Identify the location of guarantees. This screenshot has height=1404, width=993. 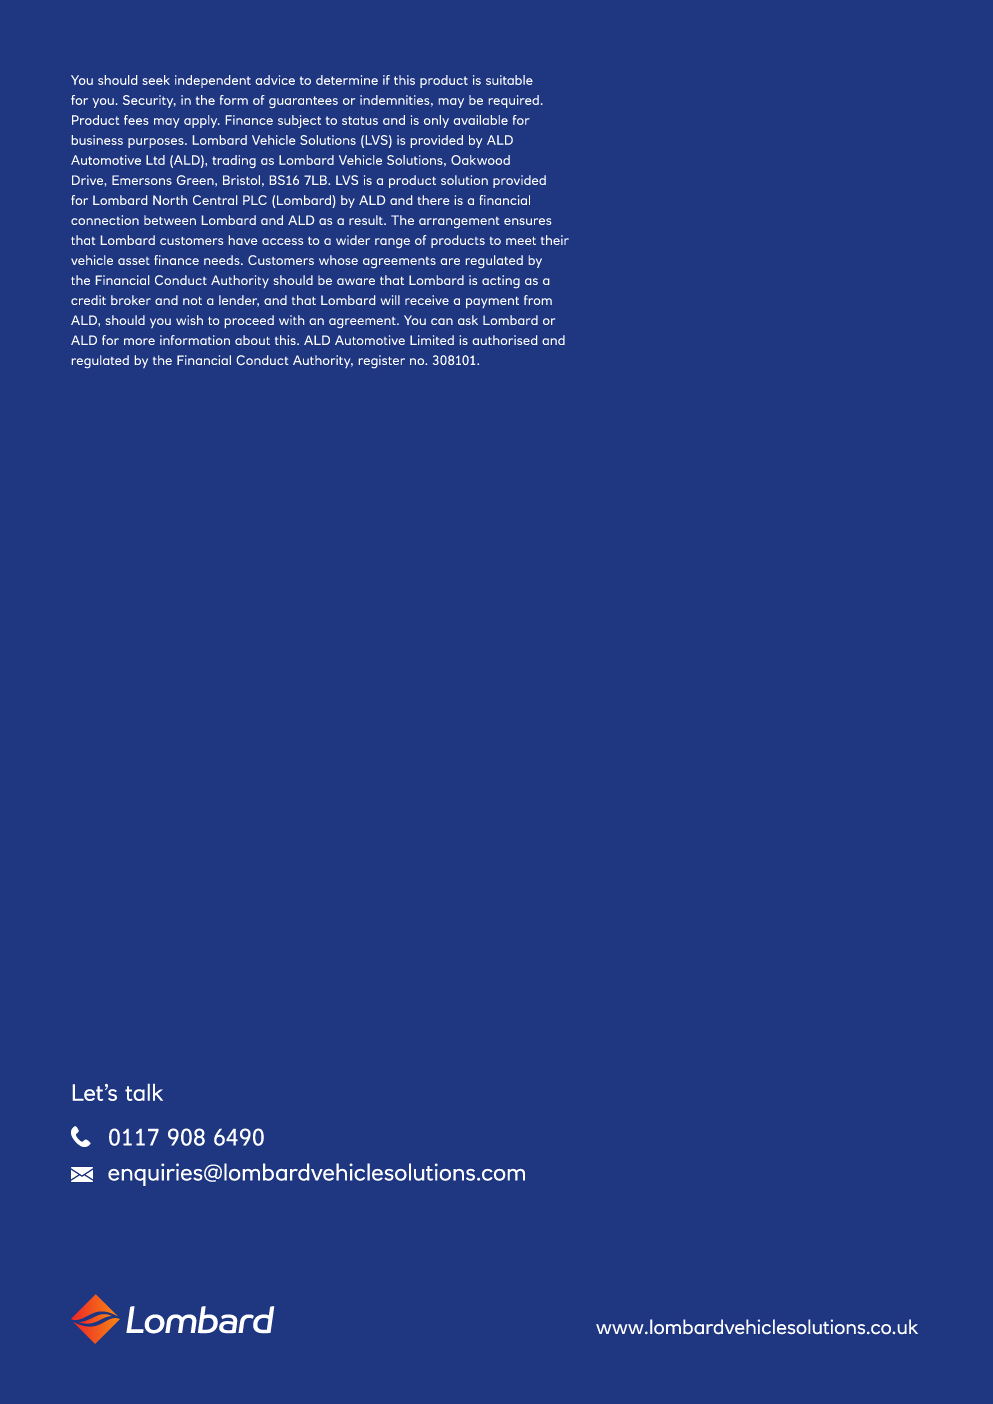
(303, 102).
